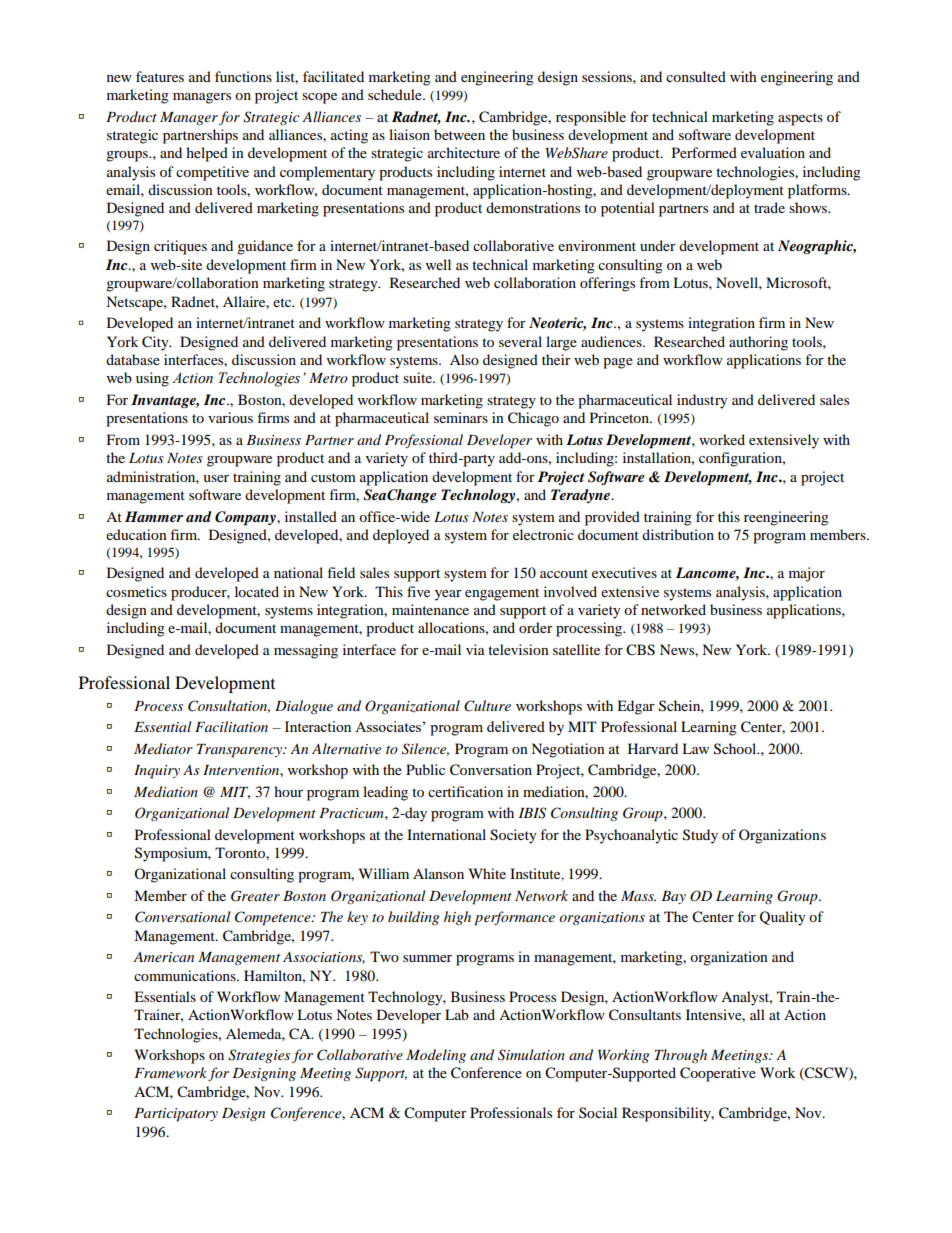 This document has height=1233, width=952. Describe the element at coordinates (696, 76) in the document. I see `consulted` at that location.
